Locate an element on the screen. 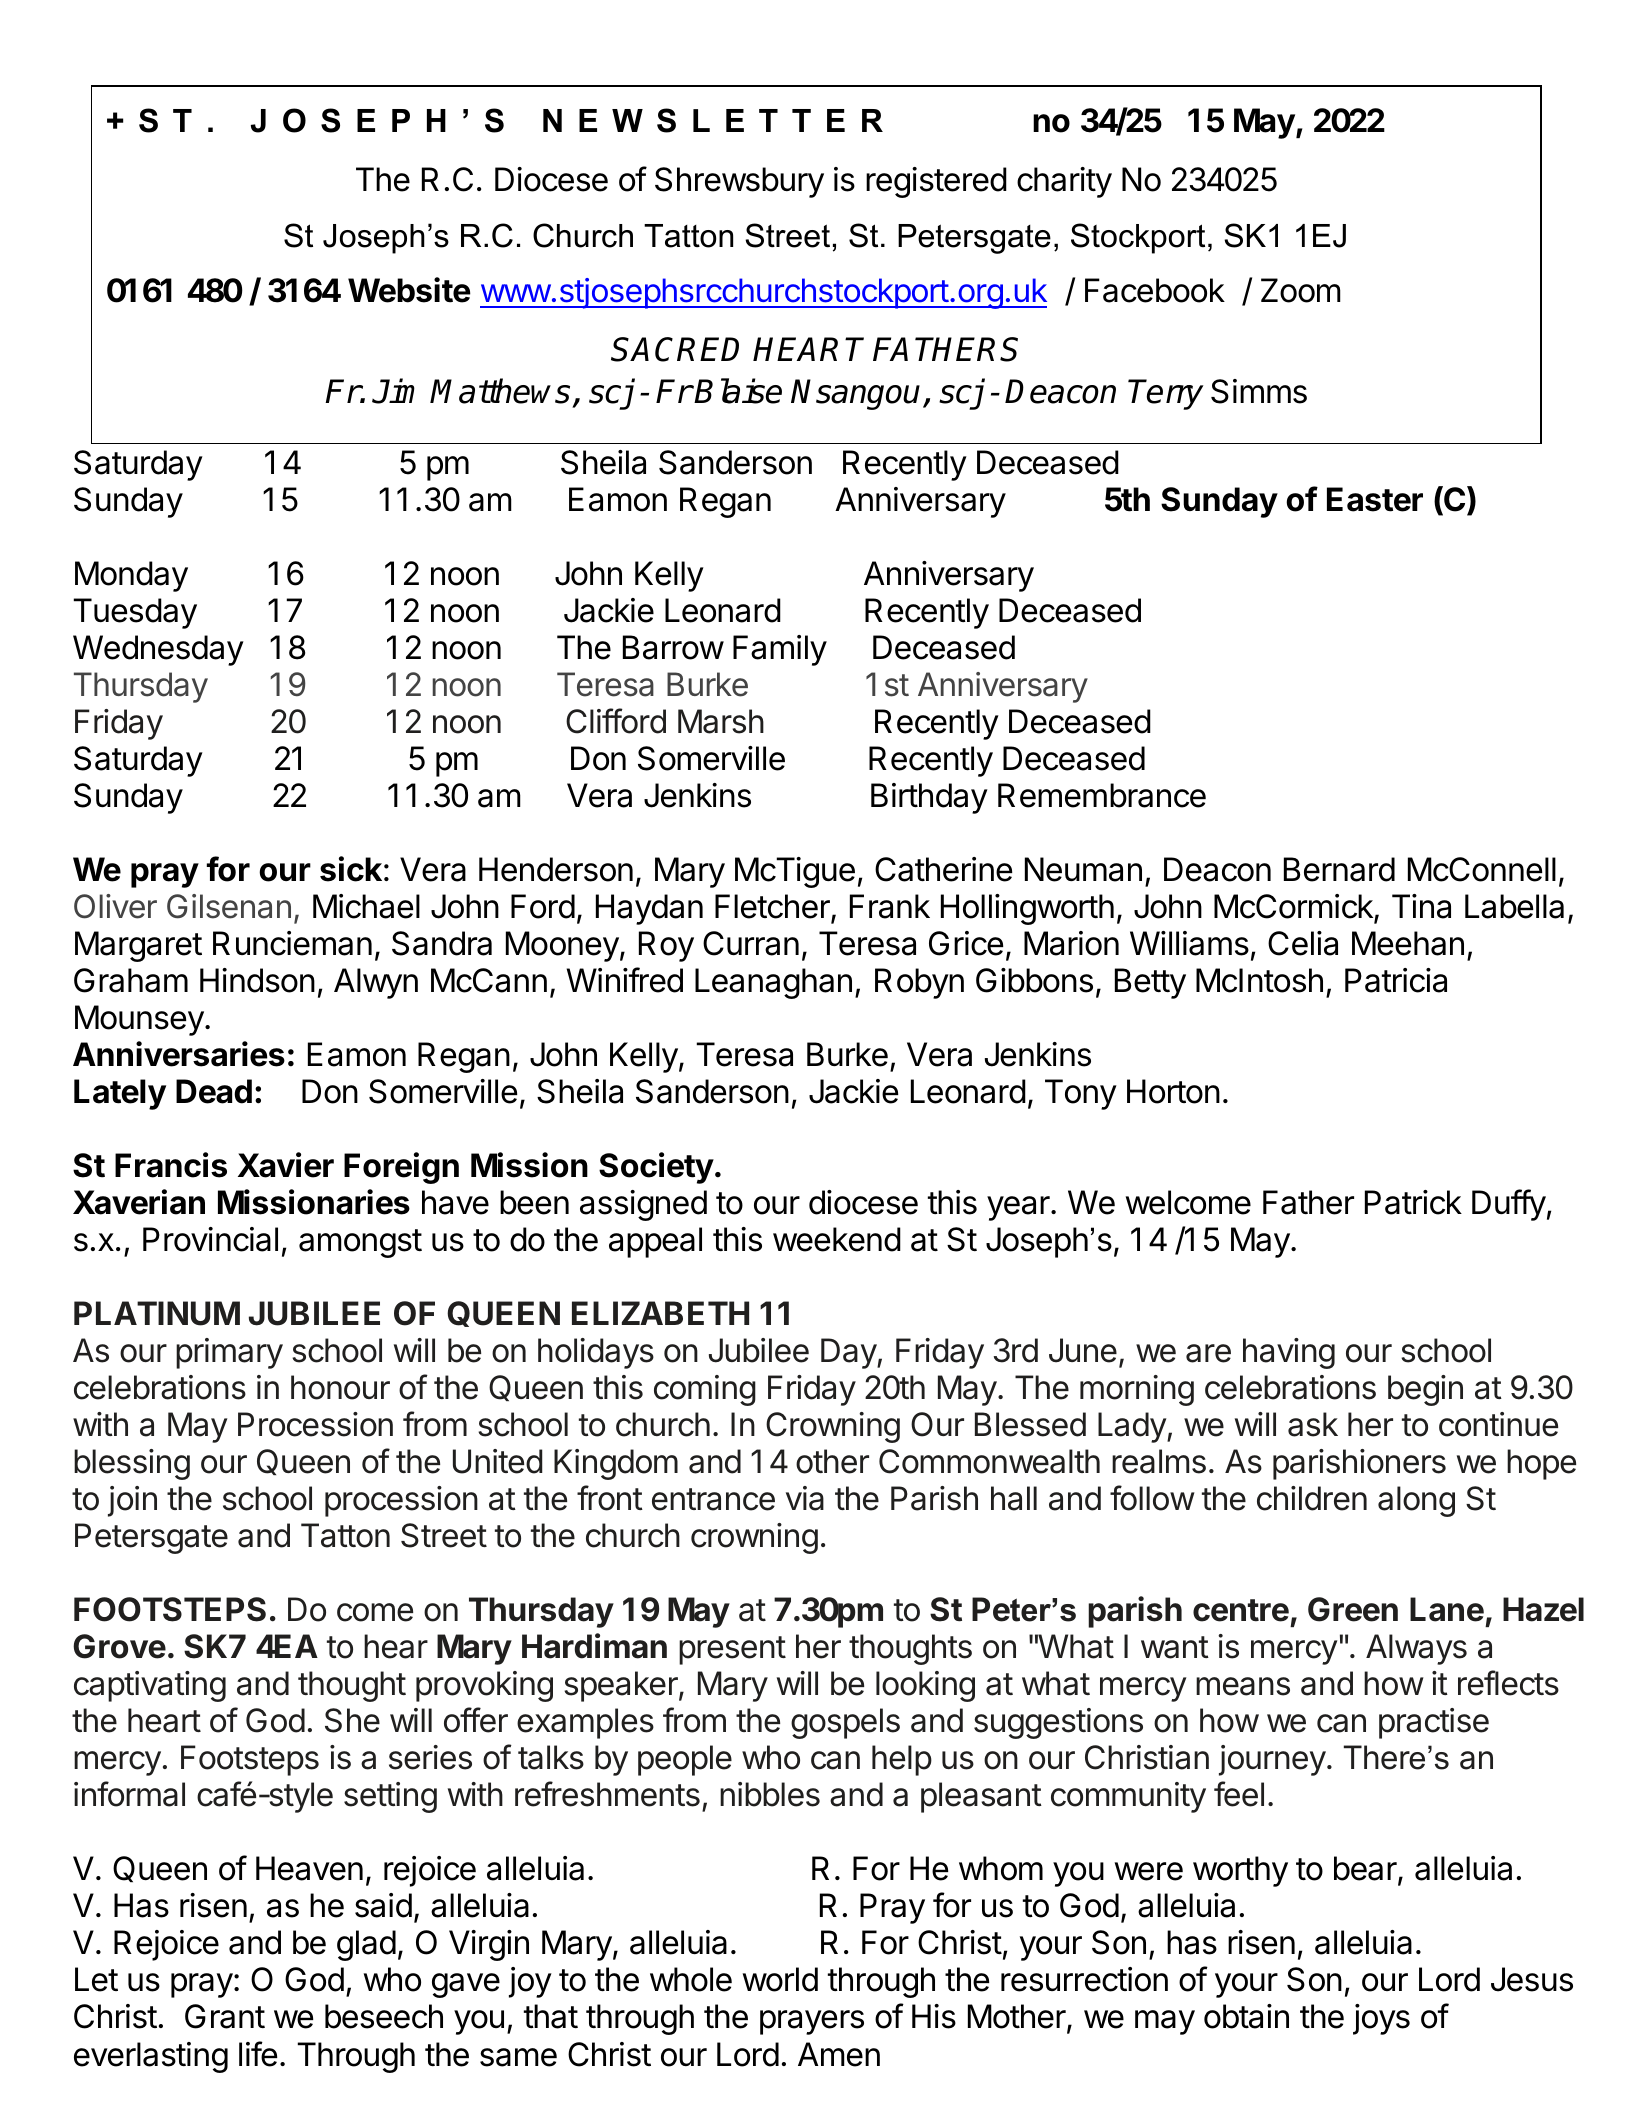  Easter is located at coordinates (1375, 499).
